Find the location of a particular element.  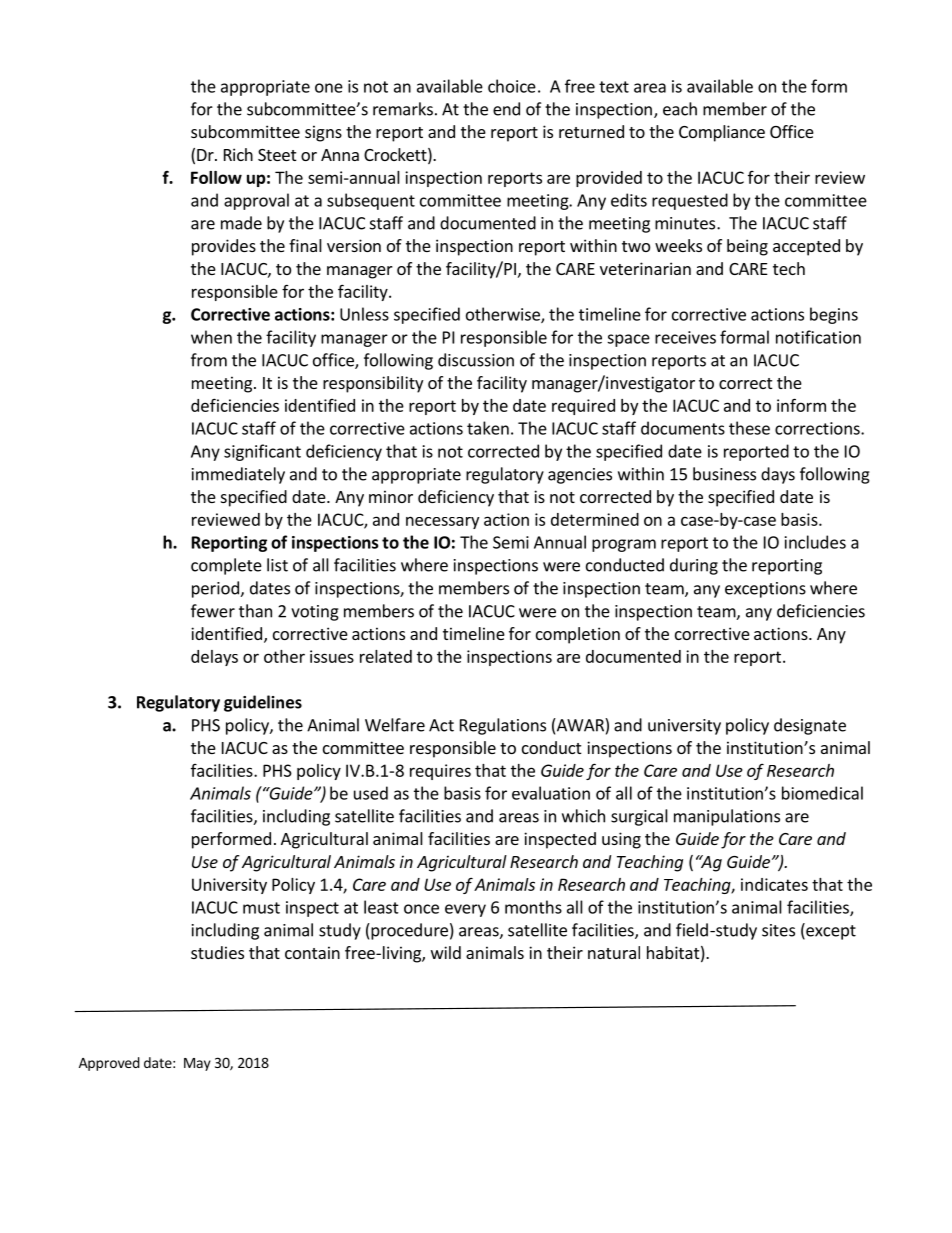

necessary is located at coordinates (442, 522).
